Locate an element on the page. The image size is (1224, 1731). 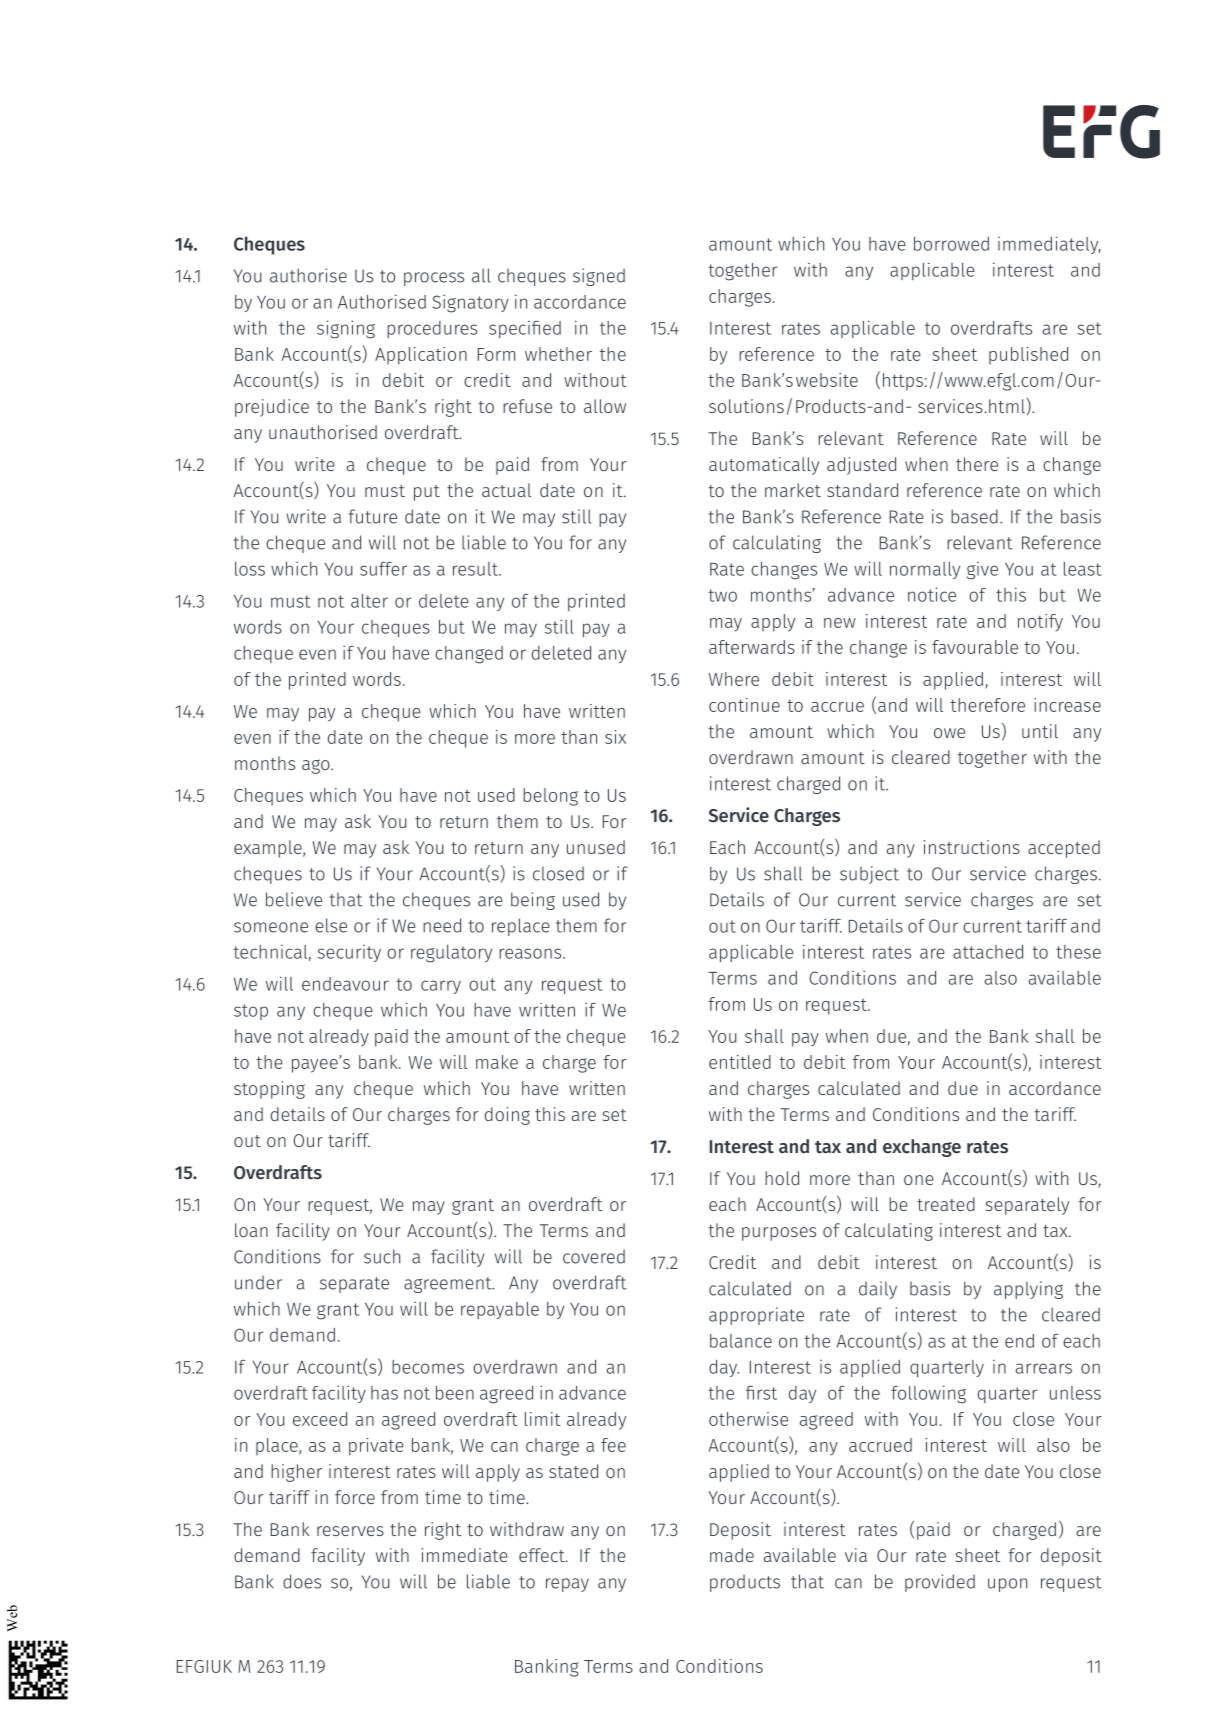
being is located at coordinates (533, 901).
